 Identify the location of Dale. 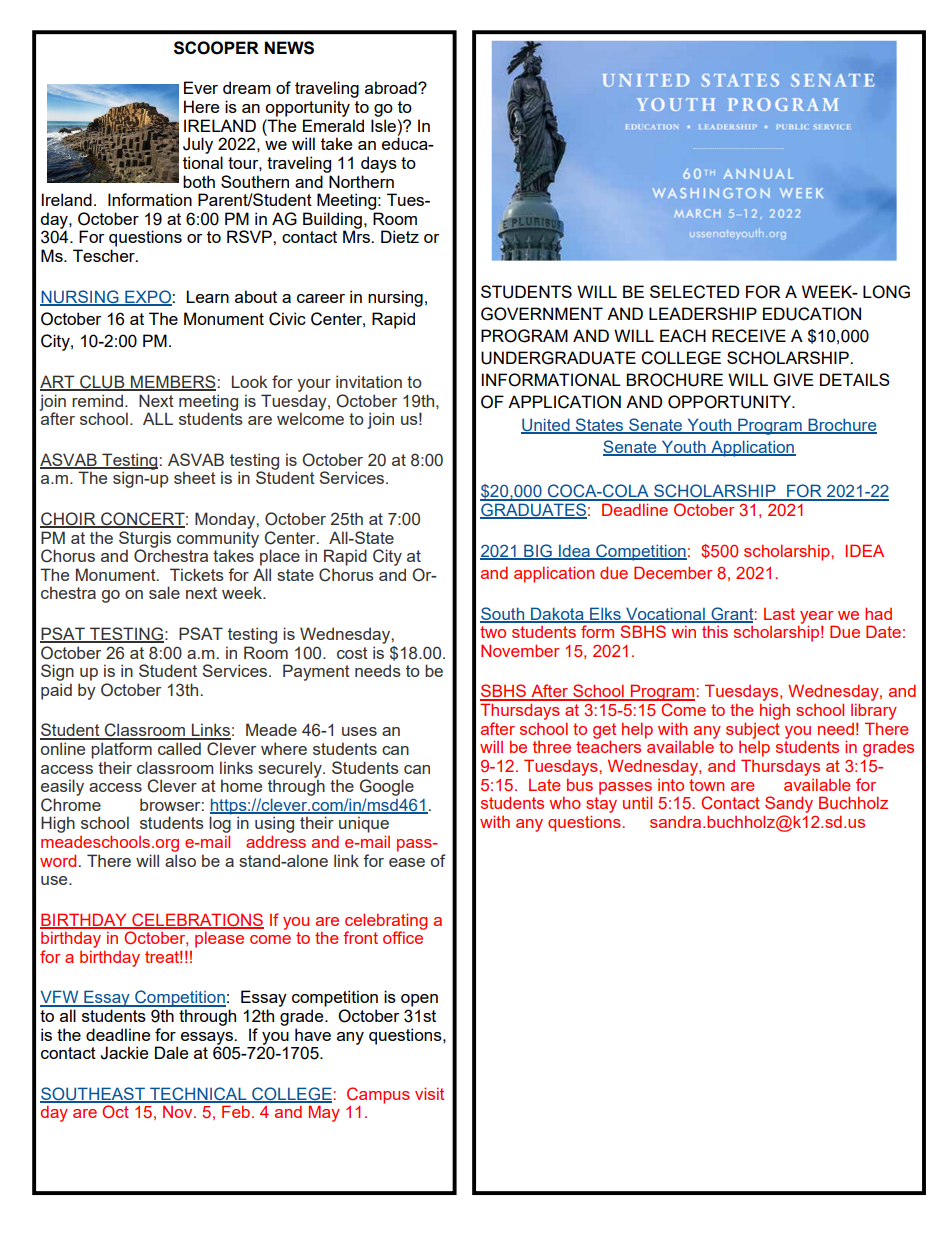
(171, 1052).
